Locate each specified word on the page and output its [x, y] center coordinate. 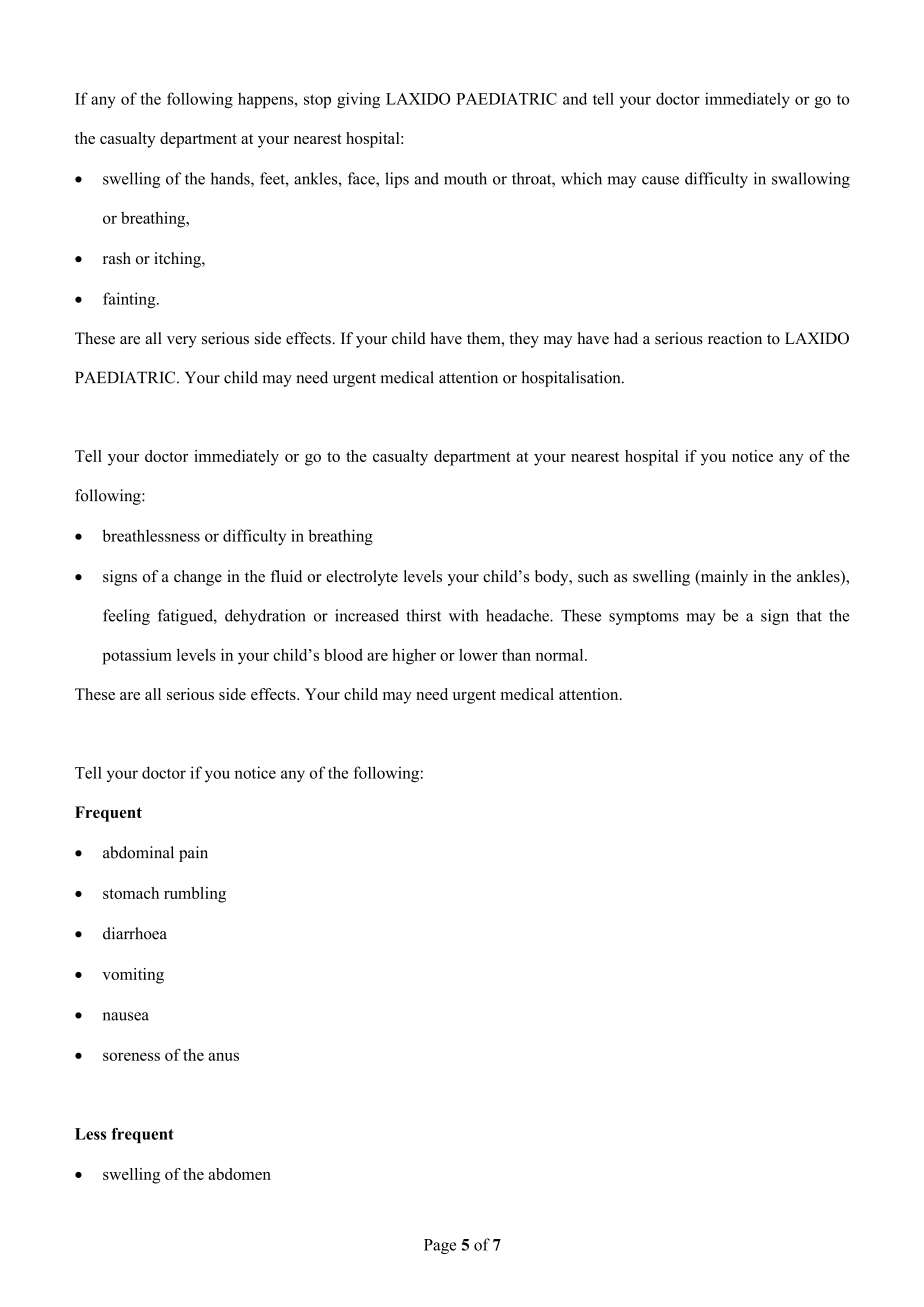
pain [193, 854]
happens [267, 100]
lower [478, 655]
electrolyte [362, 578]
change [198, 578]
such [593, 576]
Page [440, 1246]
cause [660, 180]
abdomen [240, 1174]
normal [561, 655]
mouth [465, 178]
